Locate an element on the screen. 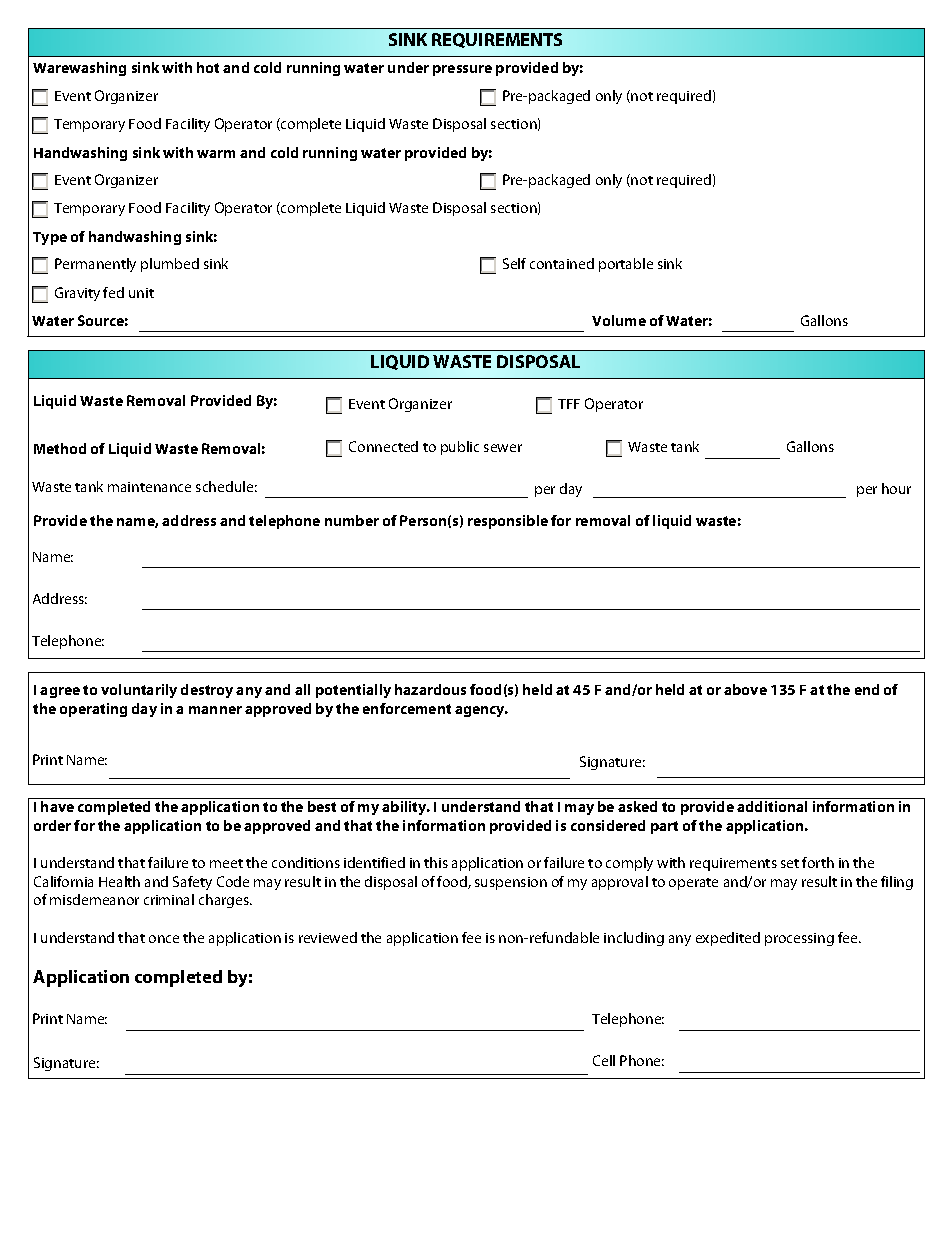 This screenshot has width=952, height=1233. pressure is located at coordinates (462, 70).
